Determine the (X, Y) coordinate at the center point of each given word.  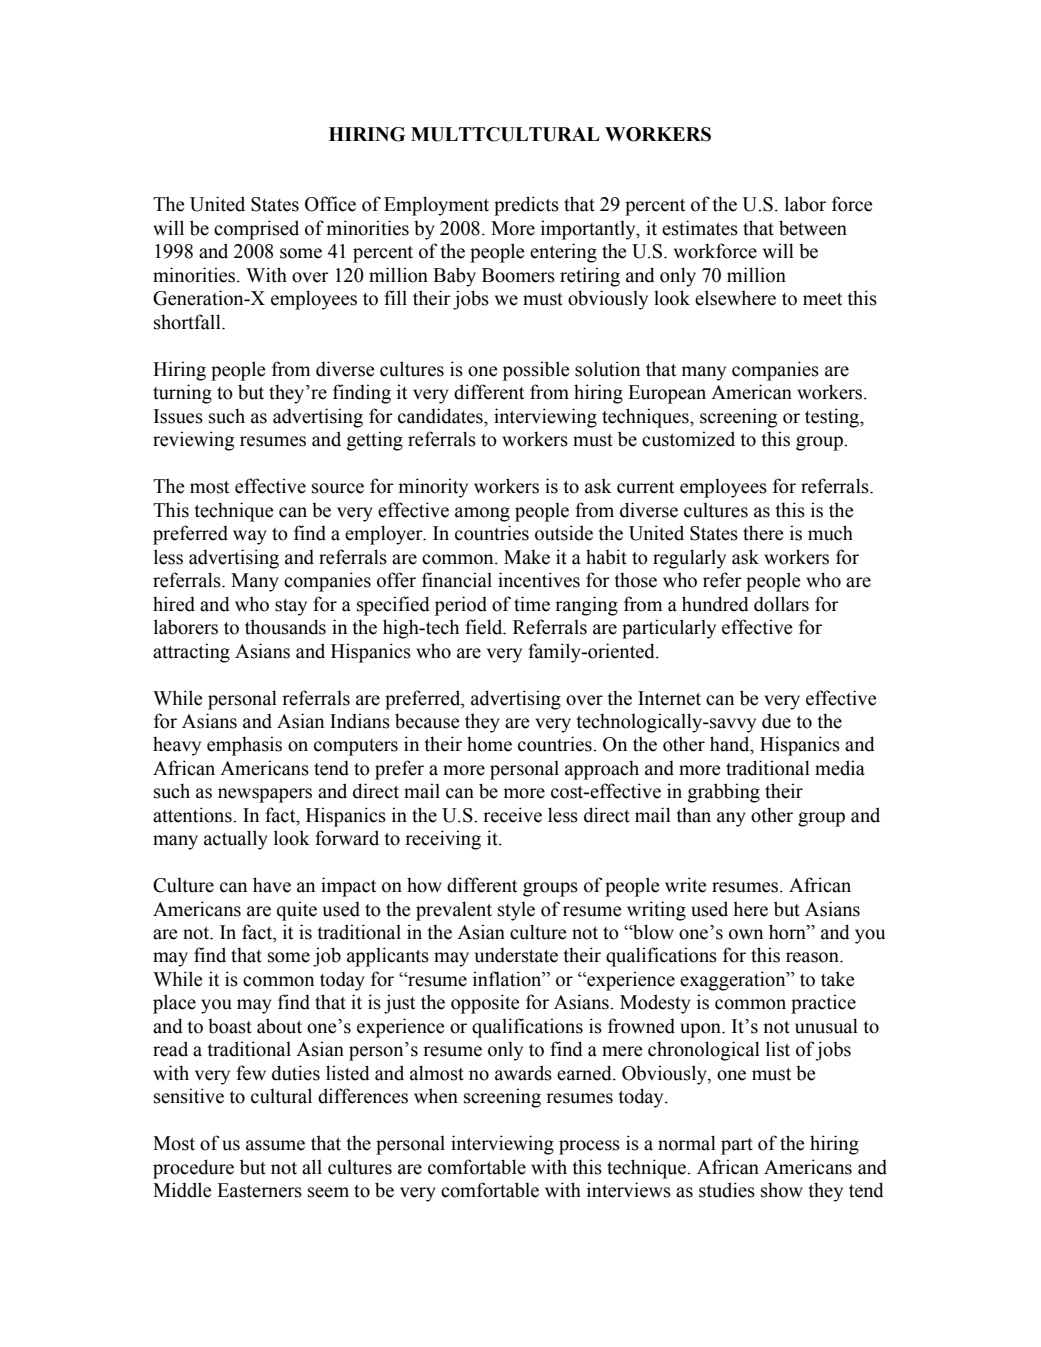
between (813, 228)
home (489, 744)
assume (275, 1145)
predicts (526, 206)
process (589, 1147)
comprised (256, 230)
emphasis (244, 746)
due (776, 721)
